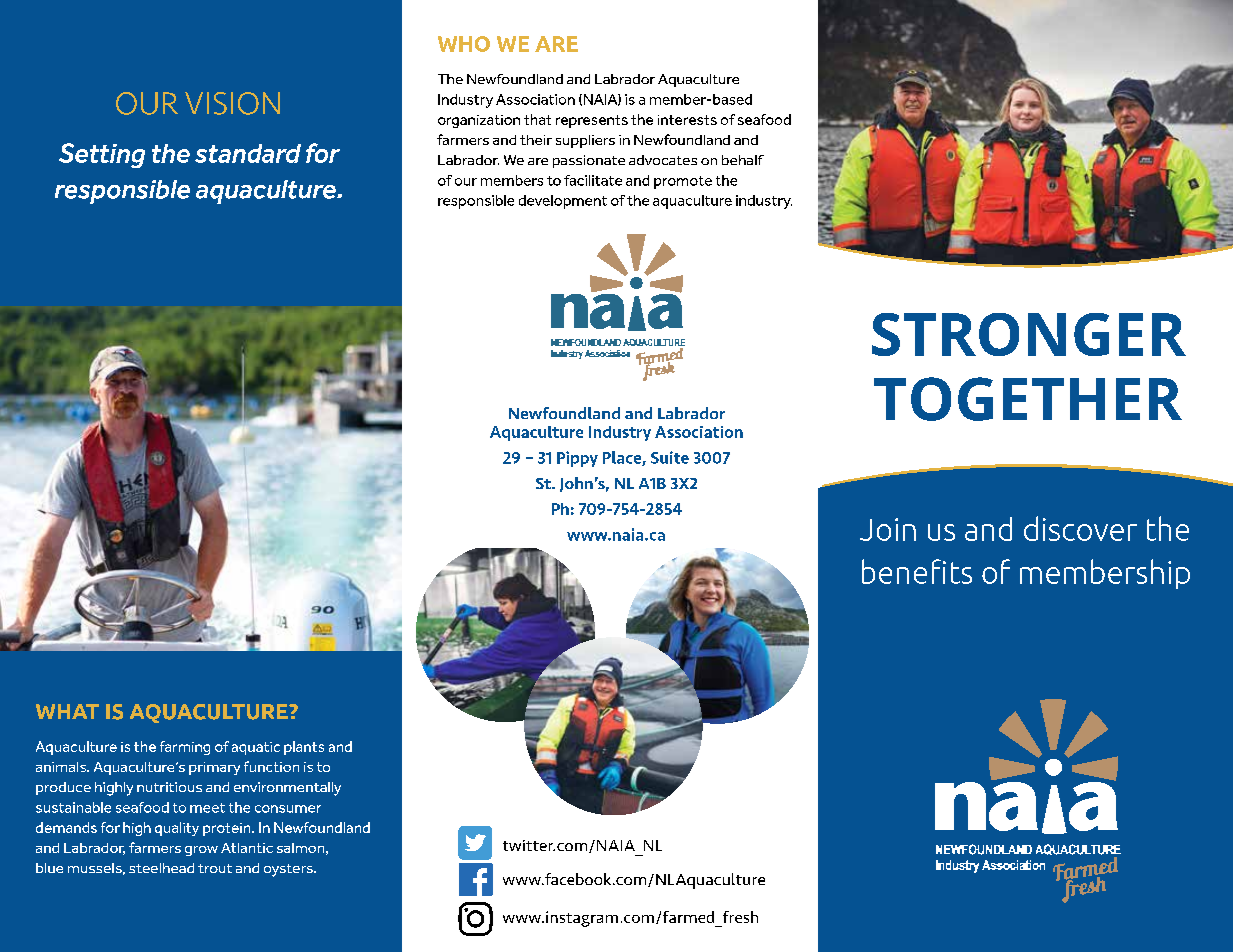 The image size is (1233, 952). What do you see at coordinates (232, 103) in the document?
I see `VISION` at bounding box center [232, 103].
